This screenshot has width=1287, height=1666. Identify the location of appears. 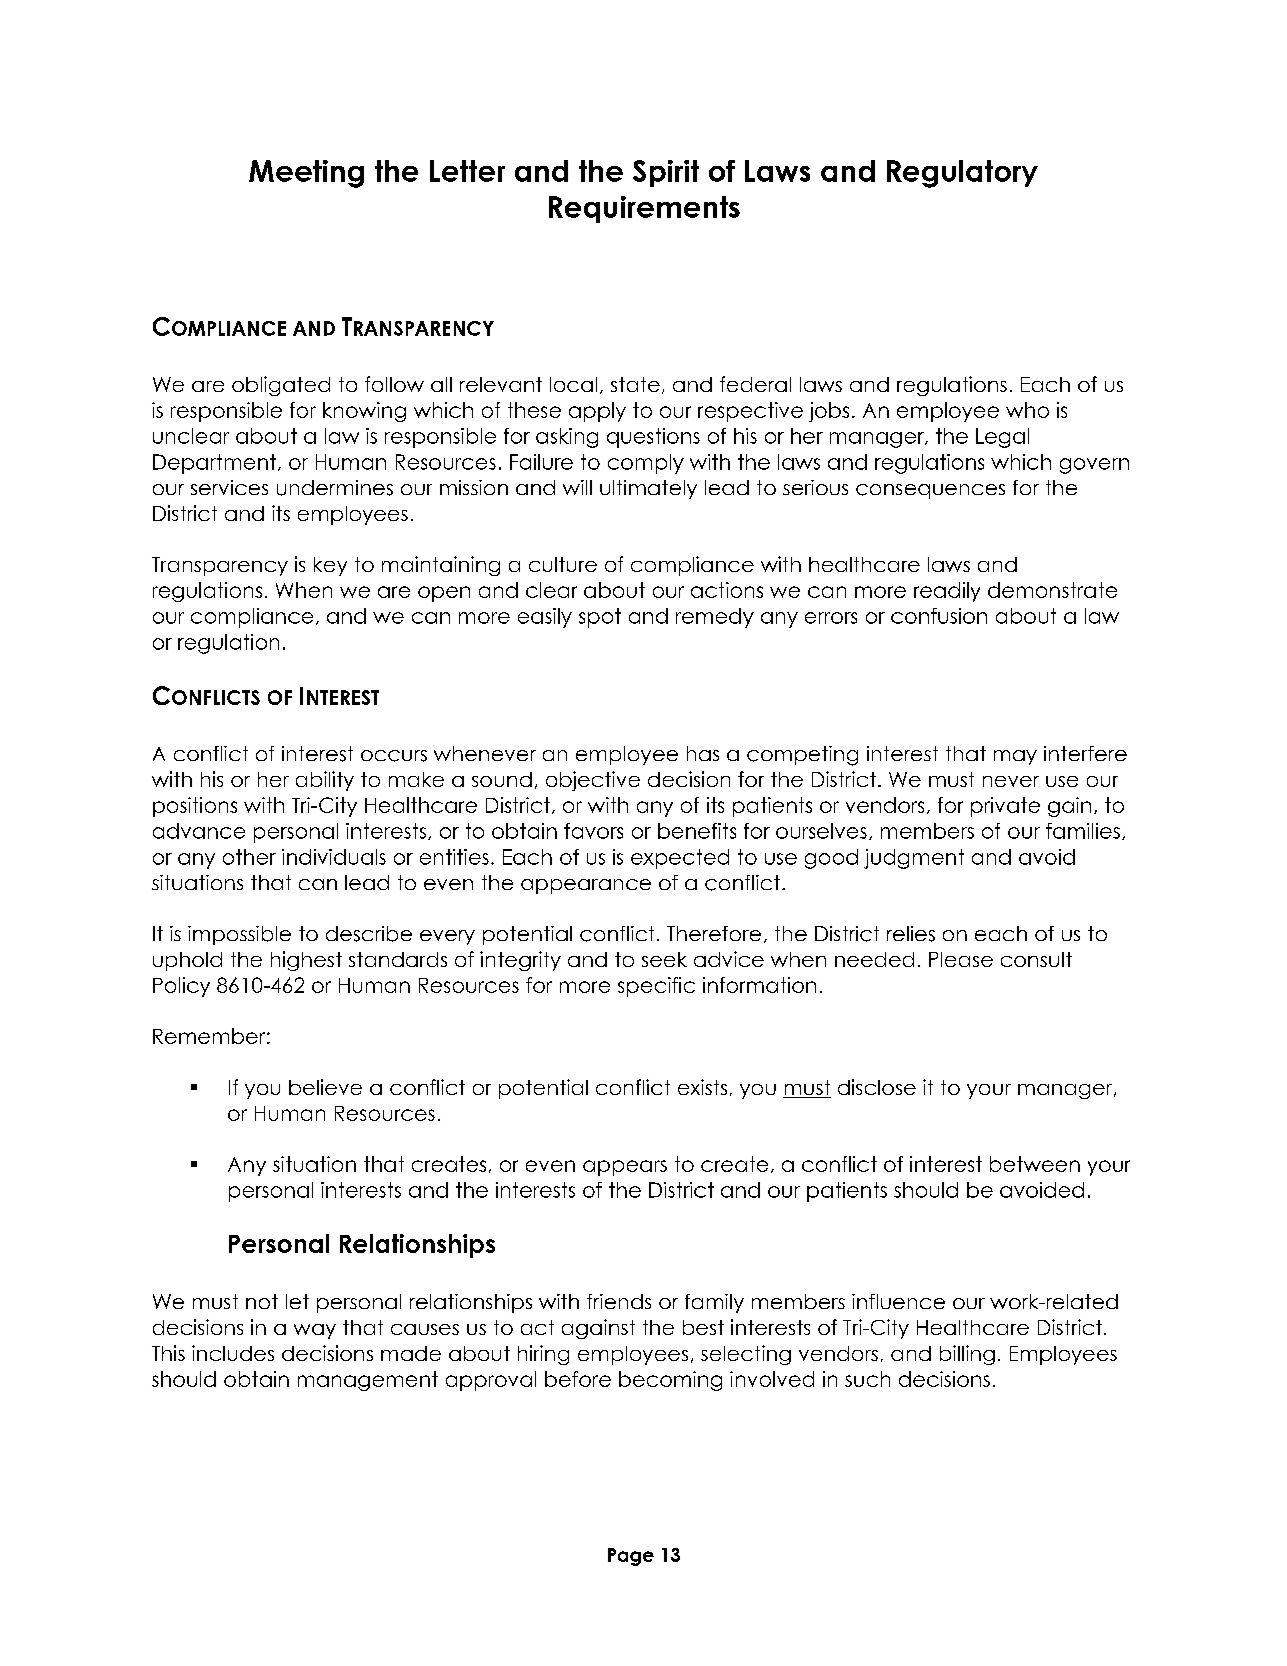
(625, 1168).
